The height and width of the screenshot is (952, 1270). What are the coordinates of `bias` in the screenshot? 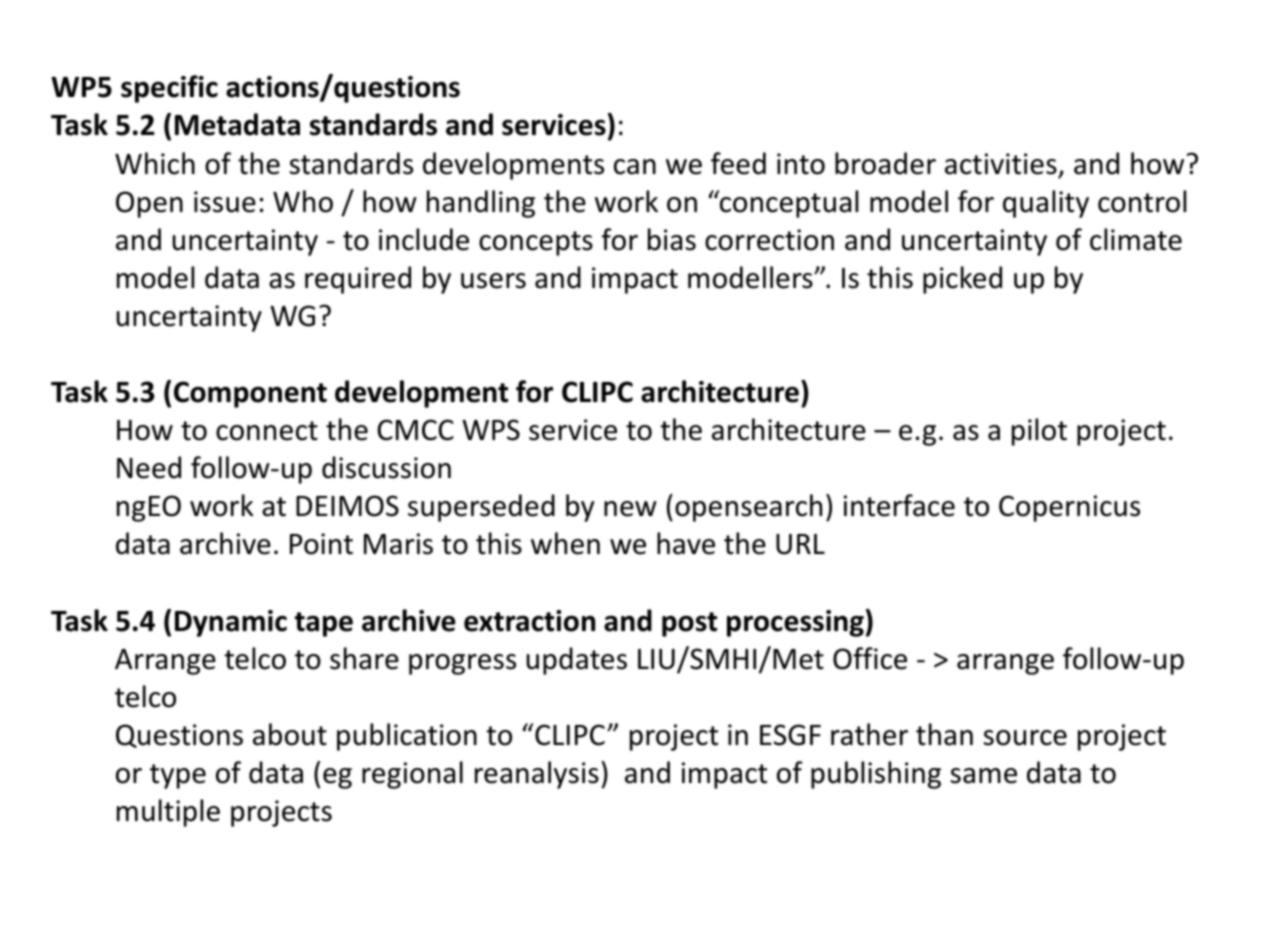 It's located at (672, 239).
